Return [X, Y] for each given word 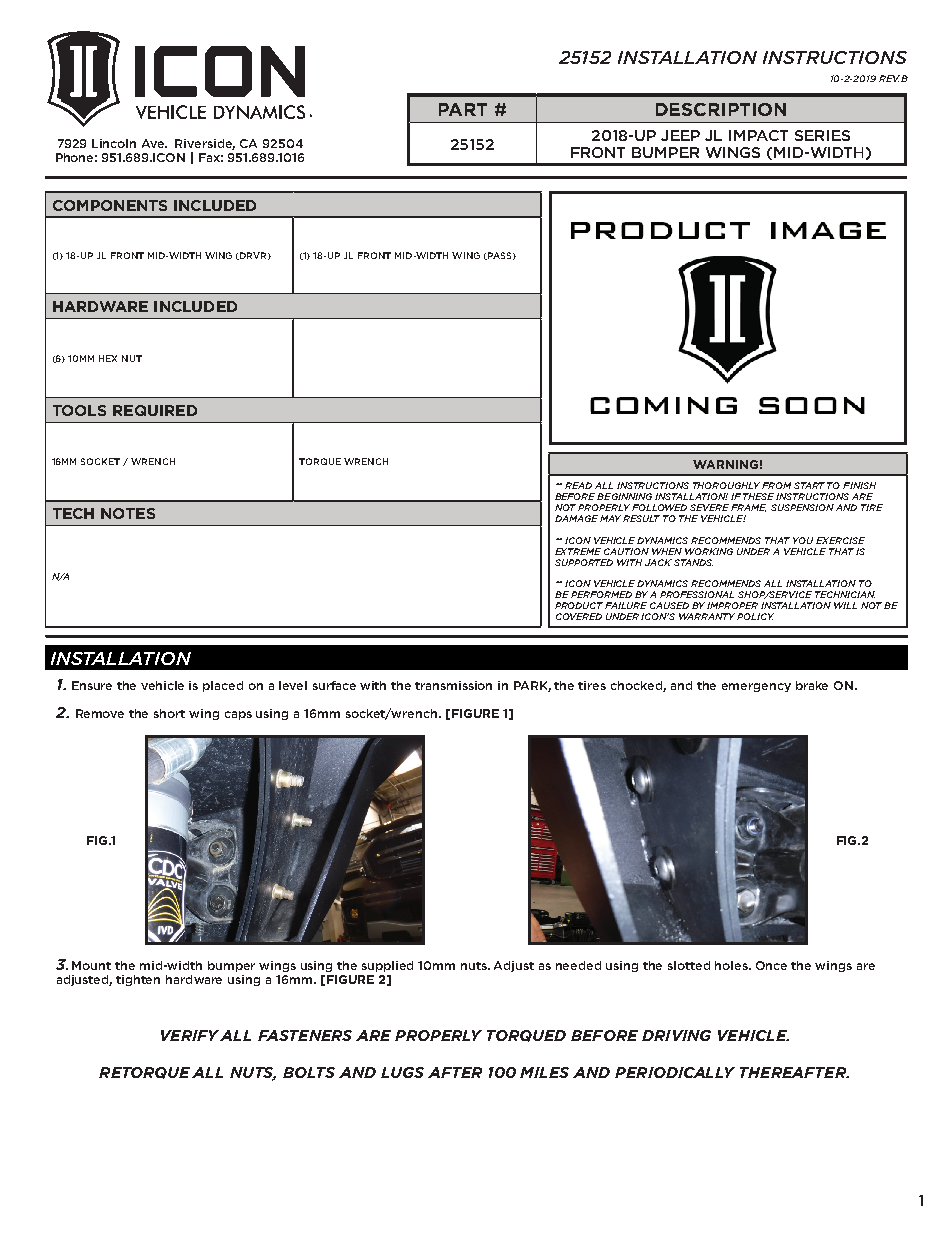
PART [463, 109]
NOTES [128, 513]
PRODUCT [579, 605]
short [169, 713]
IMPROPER [732, 605]
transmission [453, 685]
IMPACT [758, 135]
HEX [108, 358]
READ [578, 485]
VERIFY [191, 1035]
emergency [756, 687]
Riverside [205, 144]
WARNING [725, 464]
